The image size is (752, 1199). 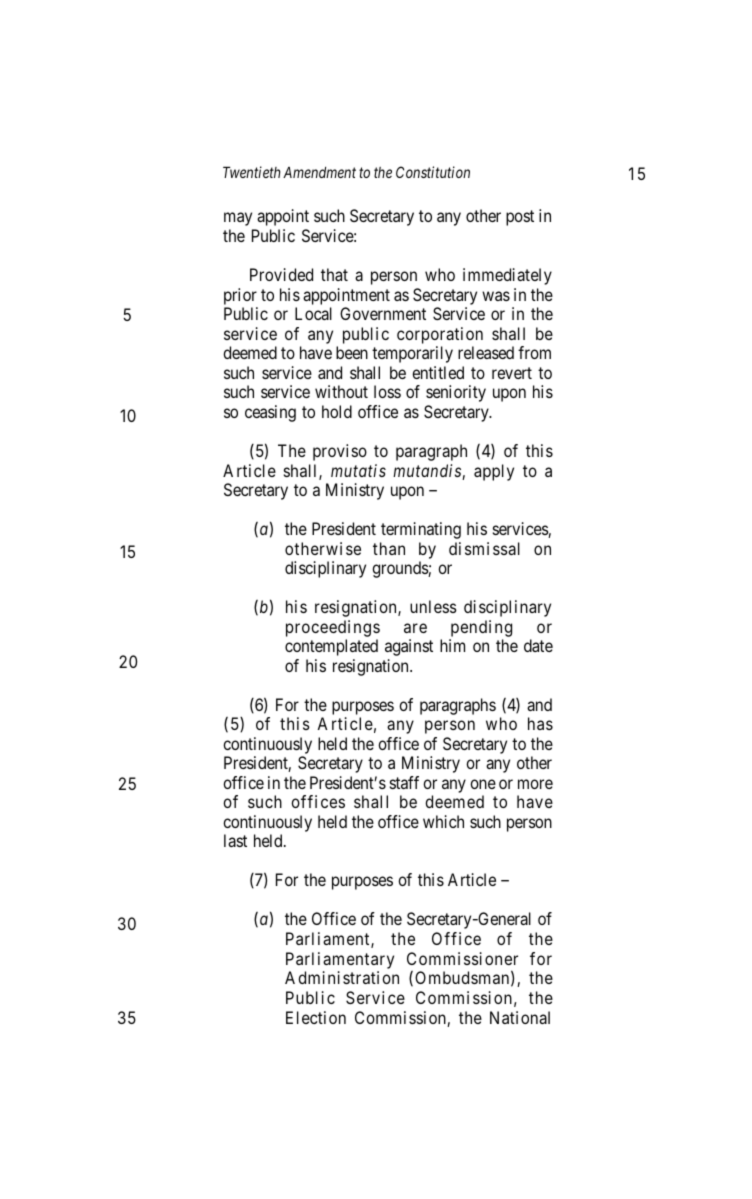 I want to click on Amendment, so click(x=319, y=172).
